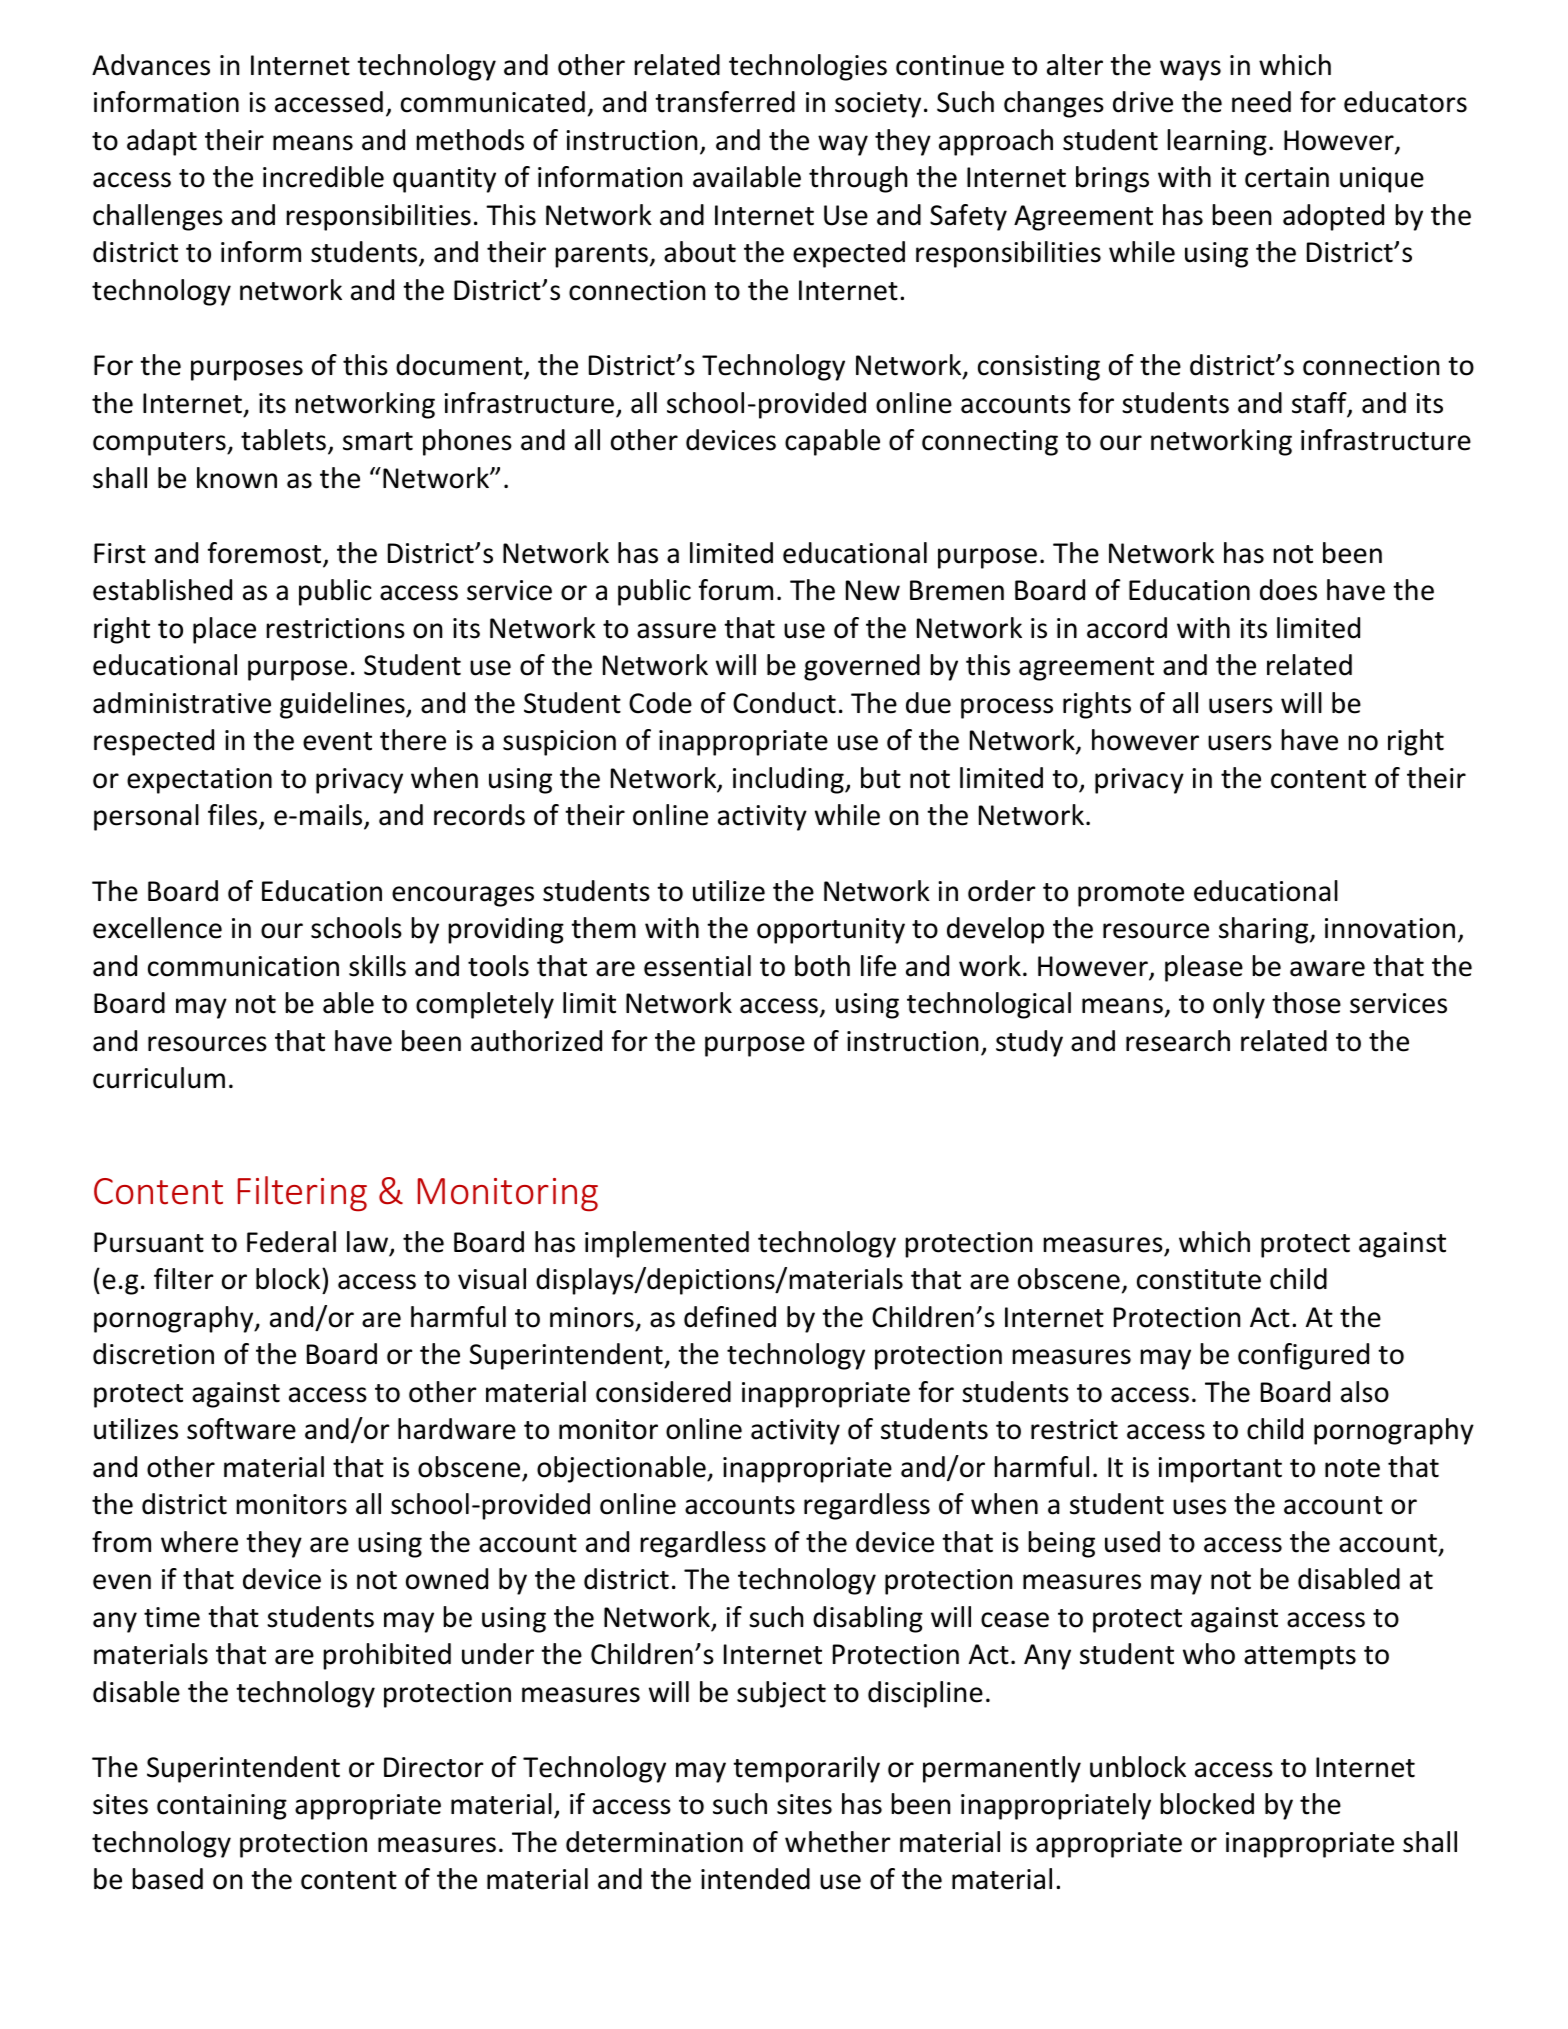 The height and width of the screenshot is (2029, 1568). I want to click on containing, so click(222, 1807).
